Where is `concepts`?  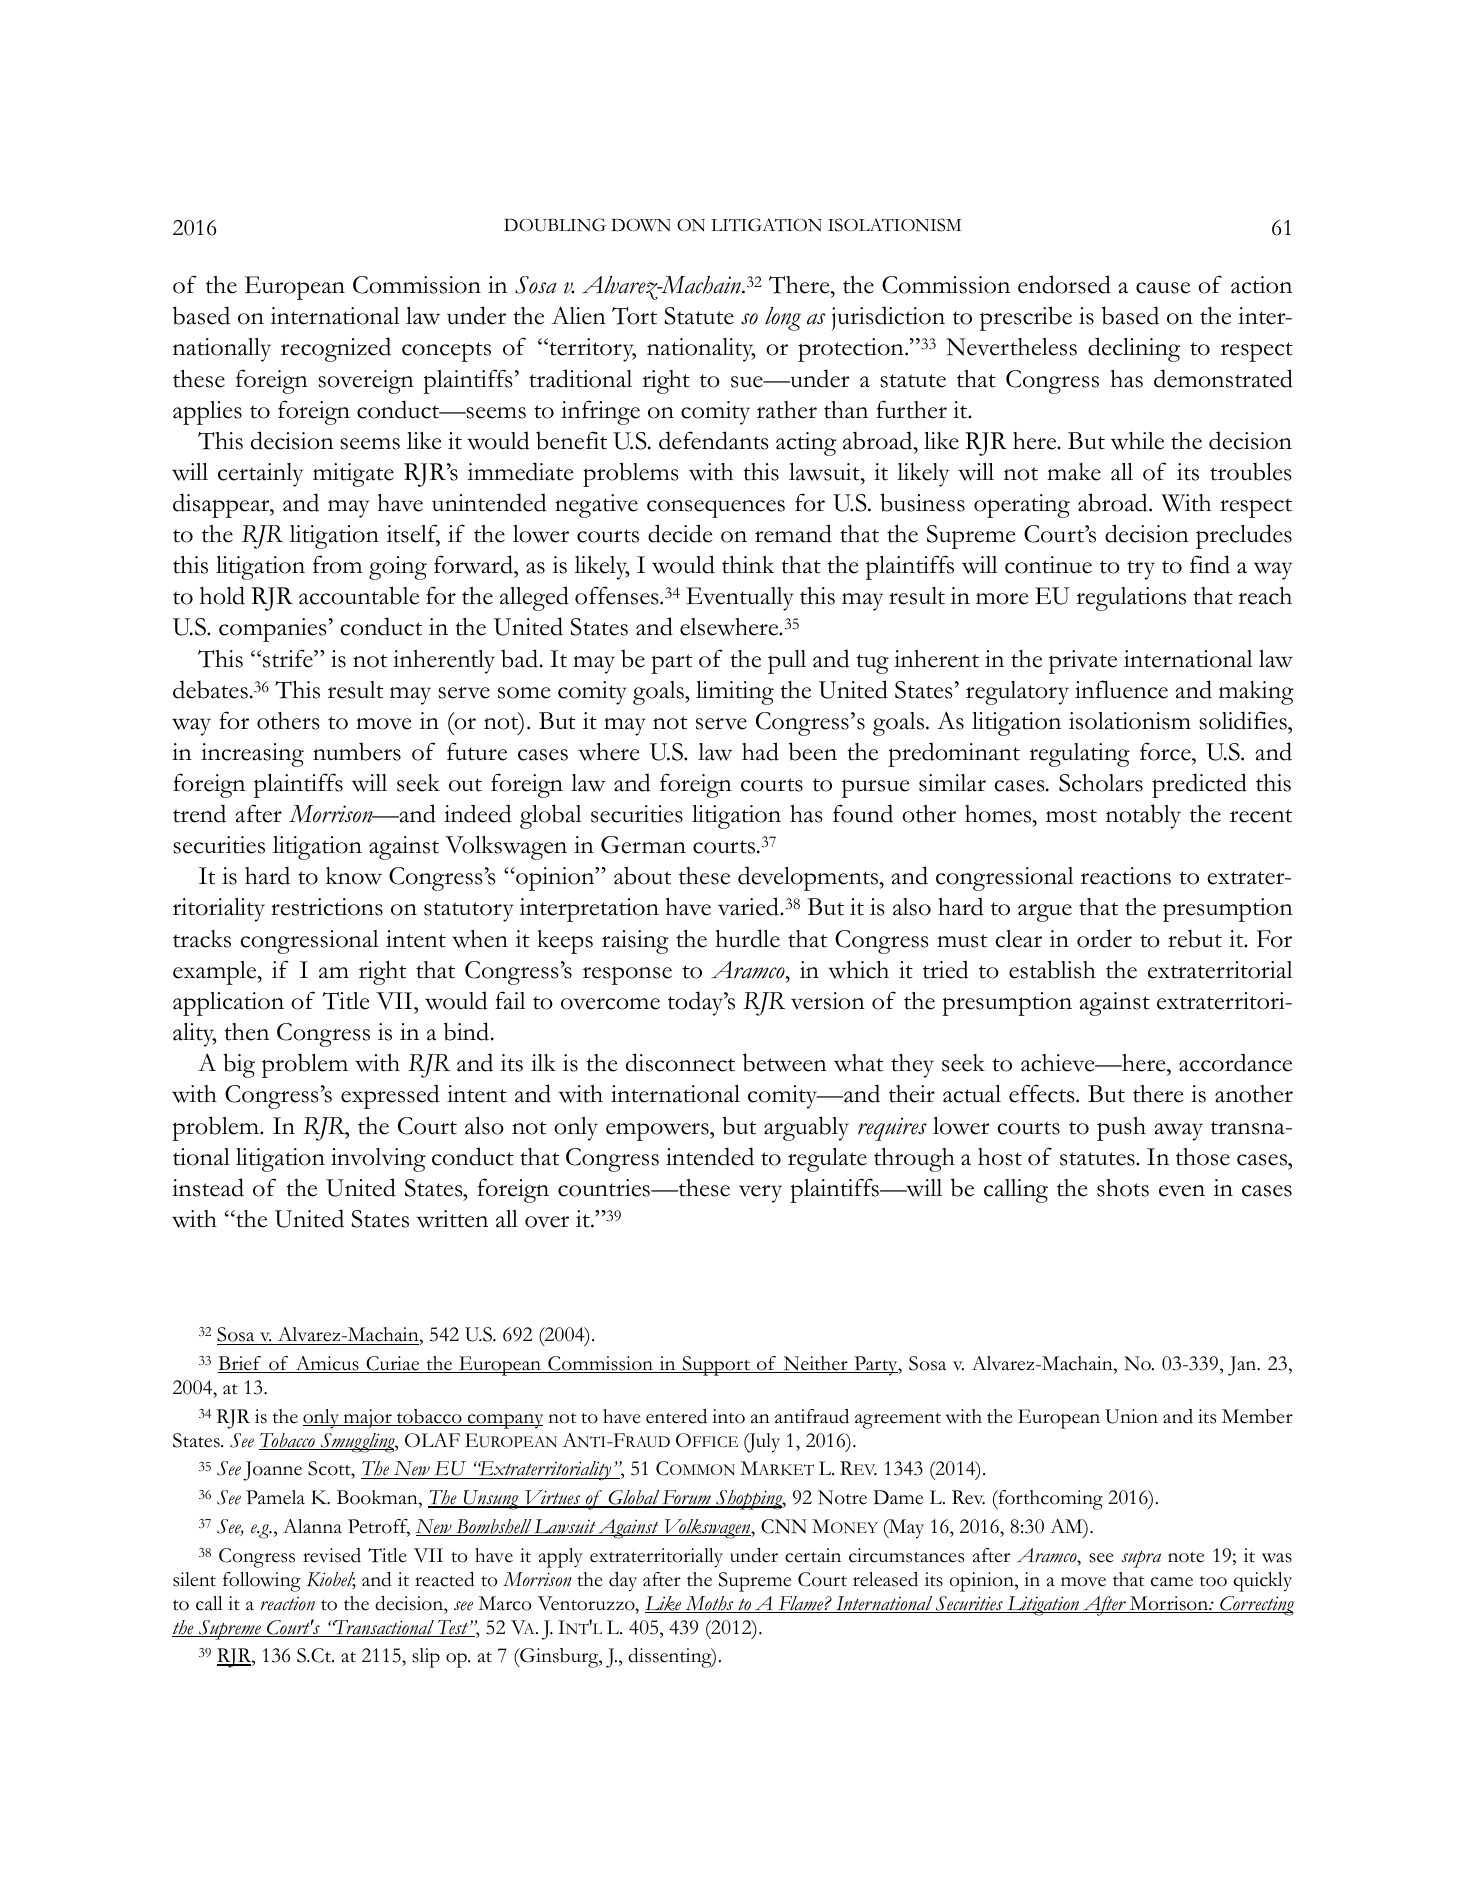 concepts is located at coordinates (446, 352).
